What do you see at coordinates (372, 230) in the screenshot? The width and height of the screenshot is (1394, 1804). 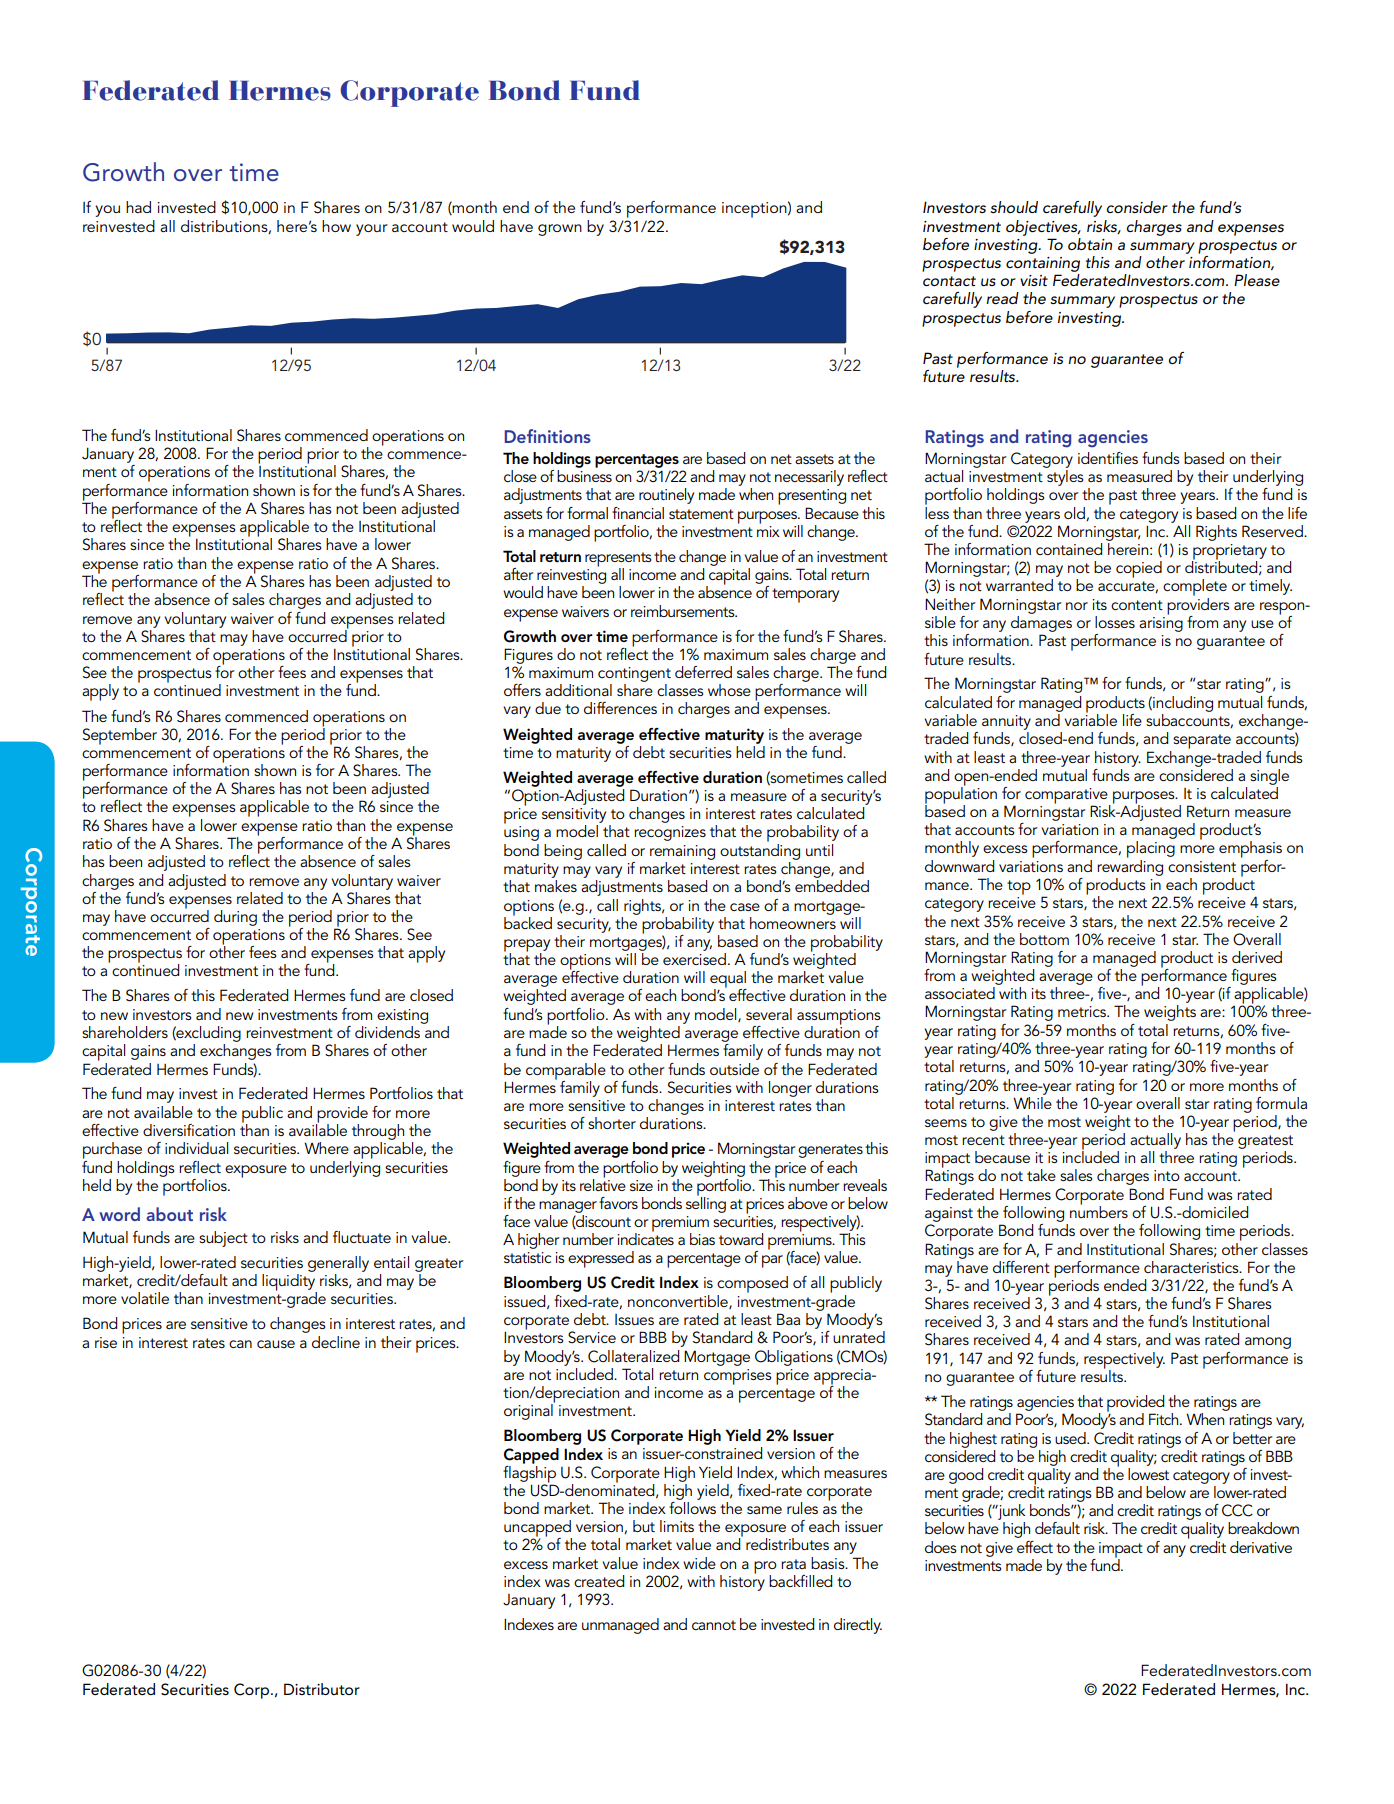 I see `your` at bounding box center [372, 230].
